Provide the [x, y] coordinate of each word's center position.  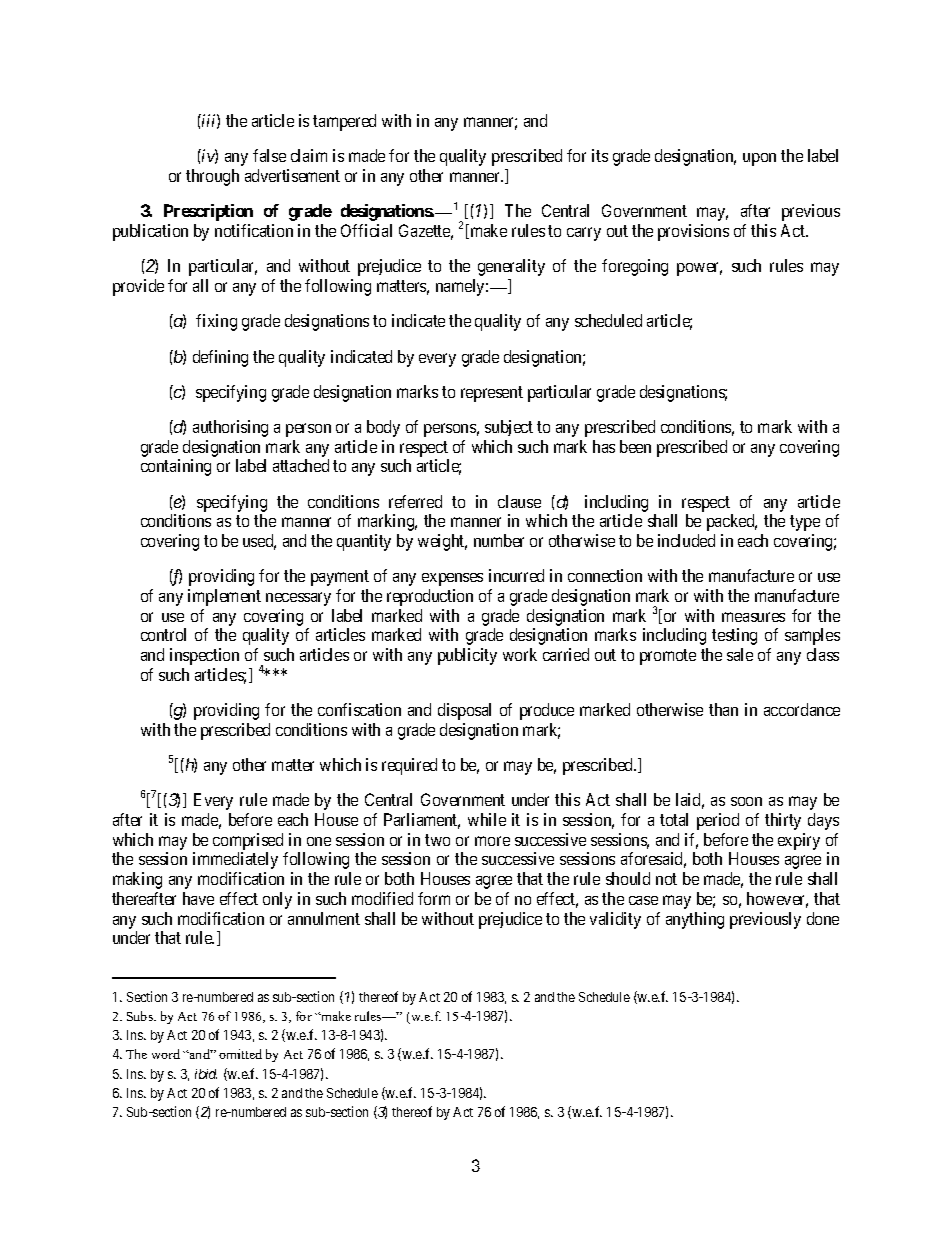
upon [759, 159]
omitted [240, 1054]
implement [224, 597]
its [600, 155]
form [434, 898]
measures [753, 617]
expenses [452, 579]
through [212, 177]
